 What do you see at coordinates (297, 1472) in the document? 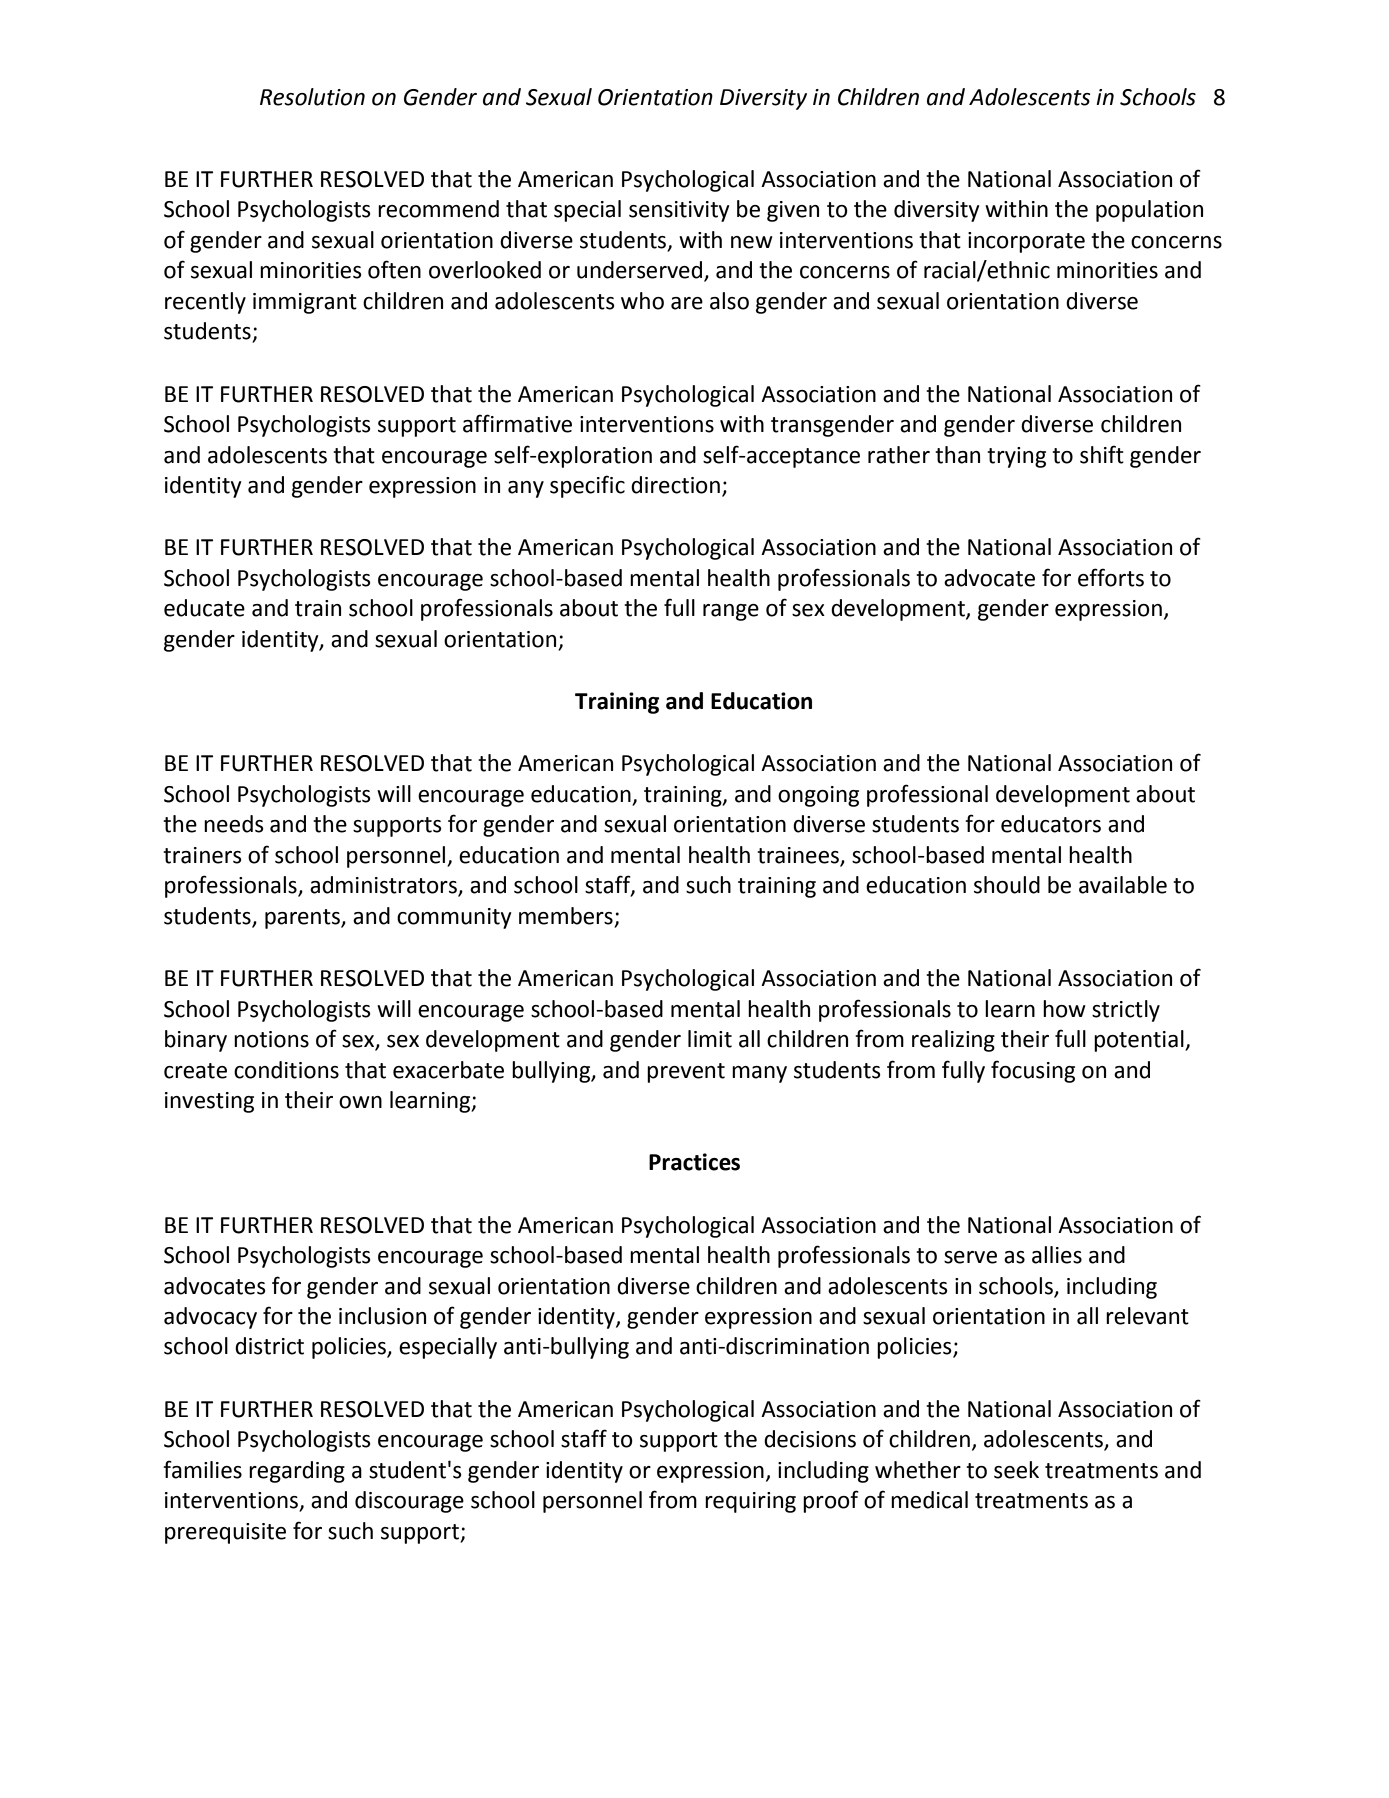
I see `regarding` at bounding box center [297, 1472].
